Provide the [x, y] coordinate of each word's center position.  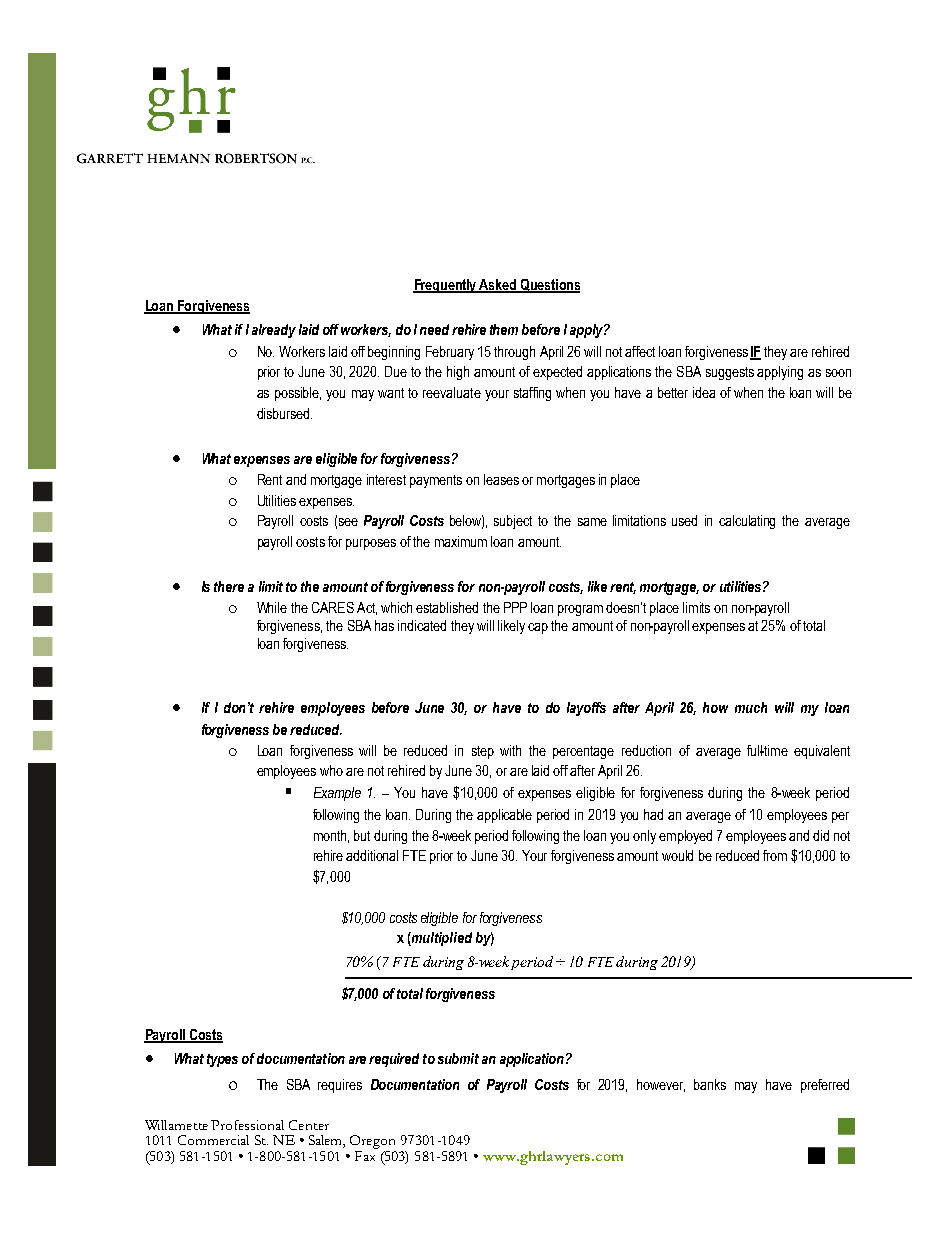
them [504, 329]
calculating [747, 522]
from [775, 855]
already [274, 331]
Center [309, 1125]
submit [458, 1058]
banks [710, 1084]
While [272, 607]
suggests [730, 373]
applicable [504, 816]
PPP [515, 607]
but [362, 835]
